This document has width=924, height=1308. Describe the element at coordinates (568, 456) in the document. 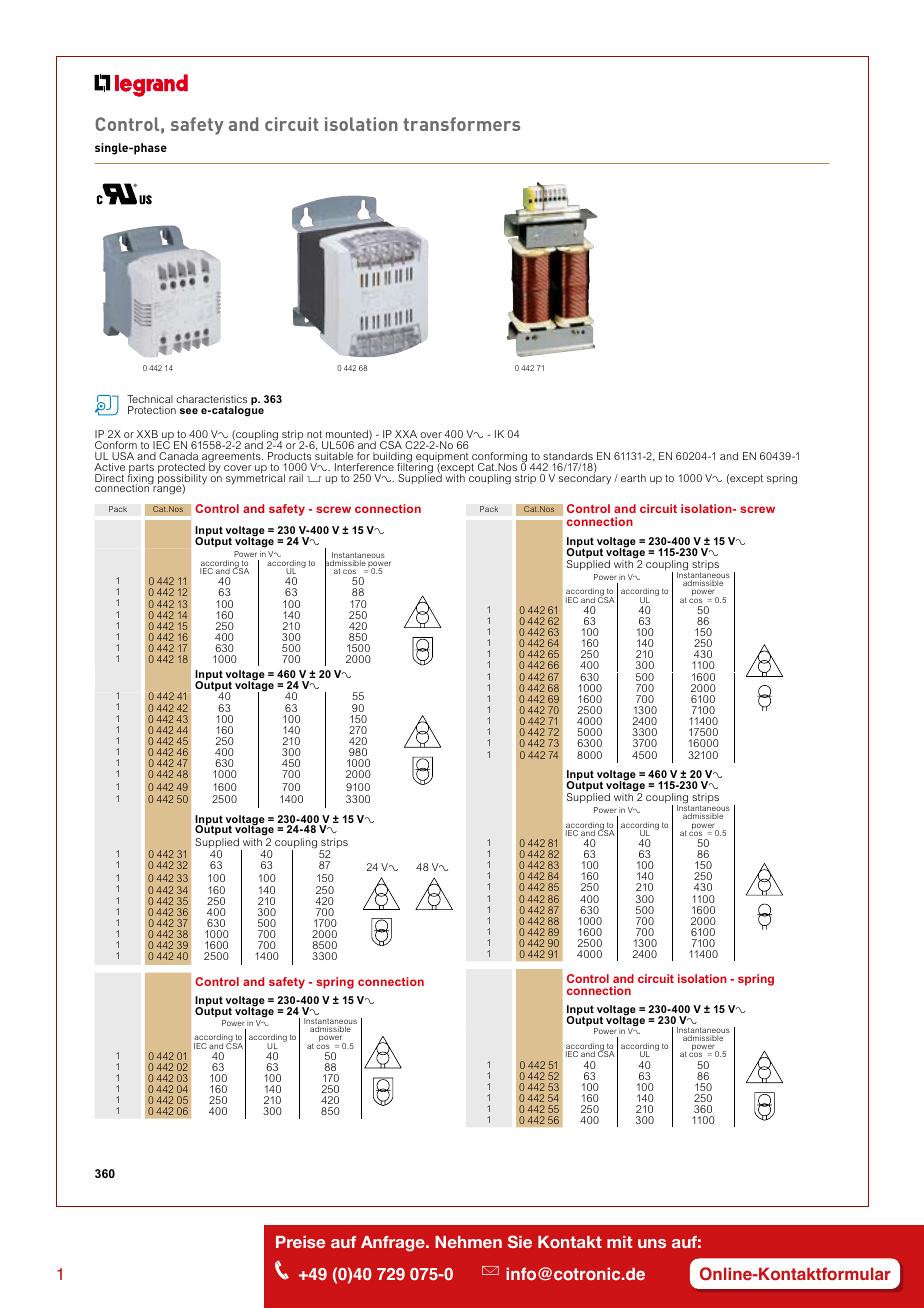

I see `standards` at that location.
